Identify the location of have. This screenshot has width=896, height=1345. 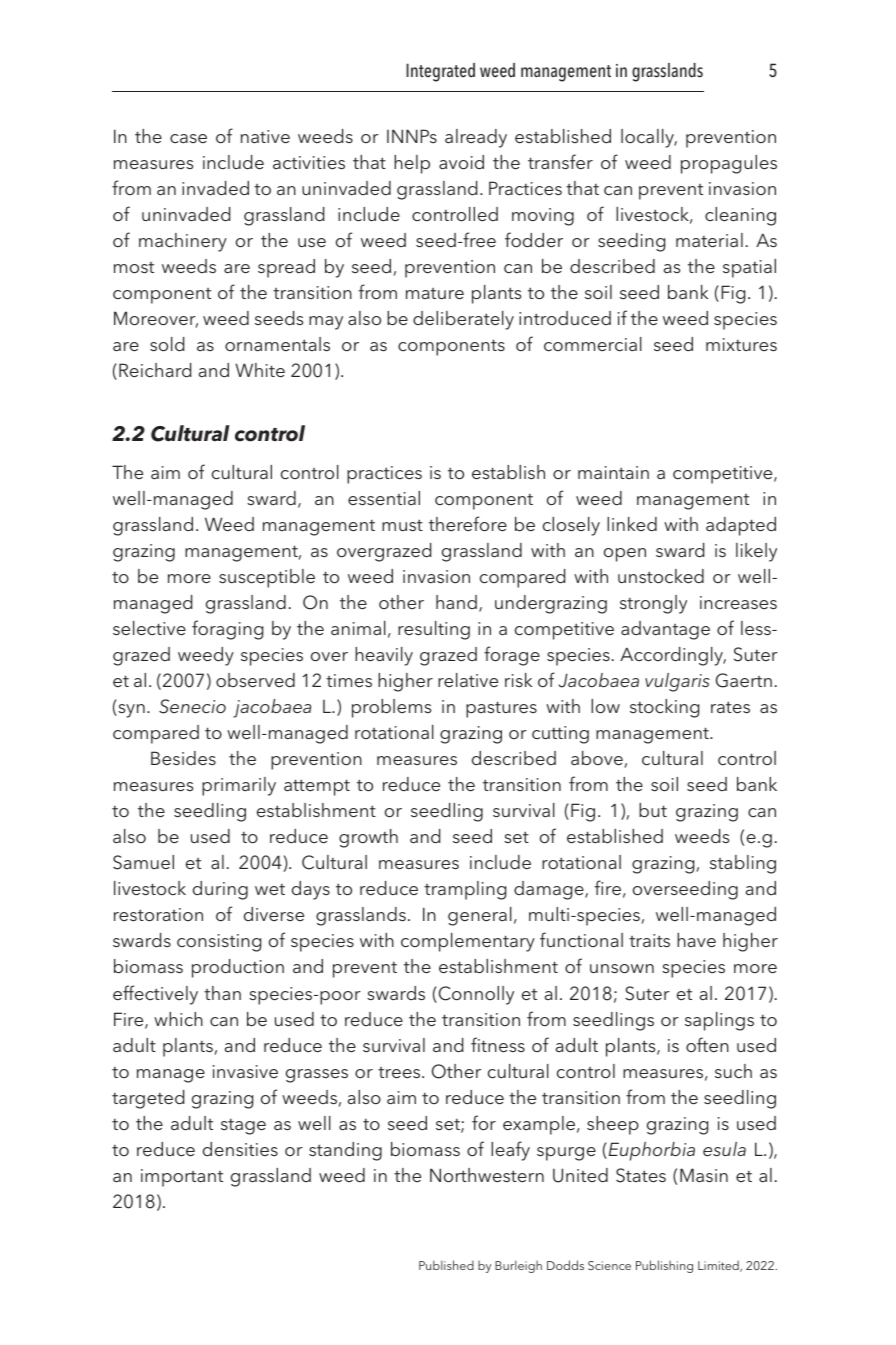
(696, 940).
